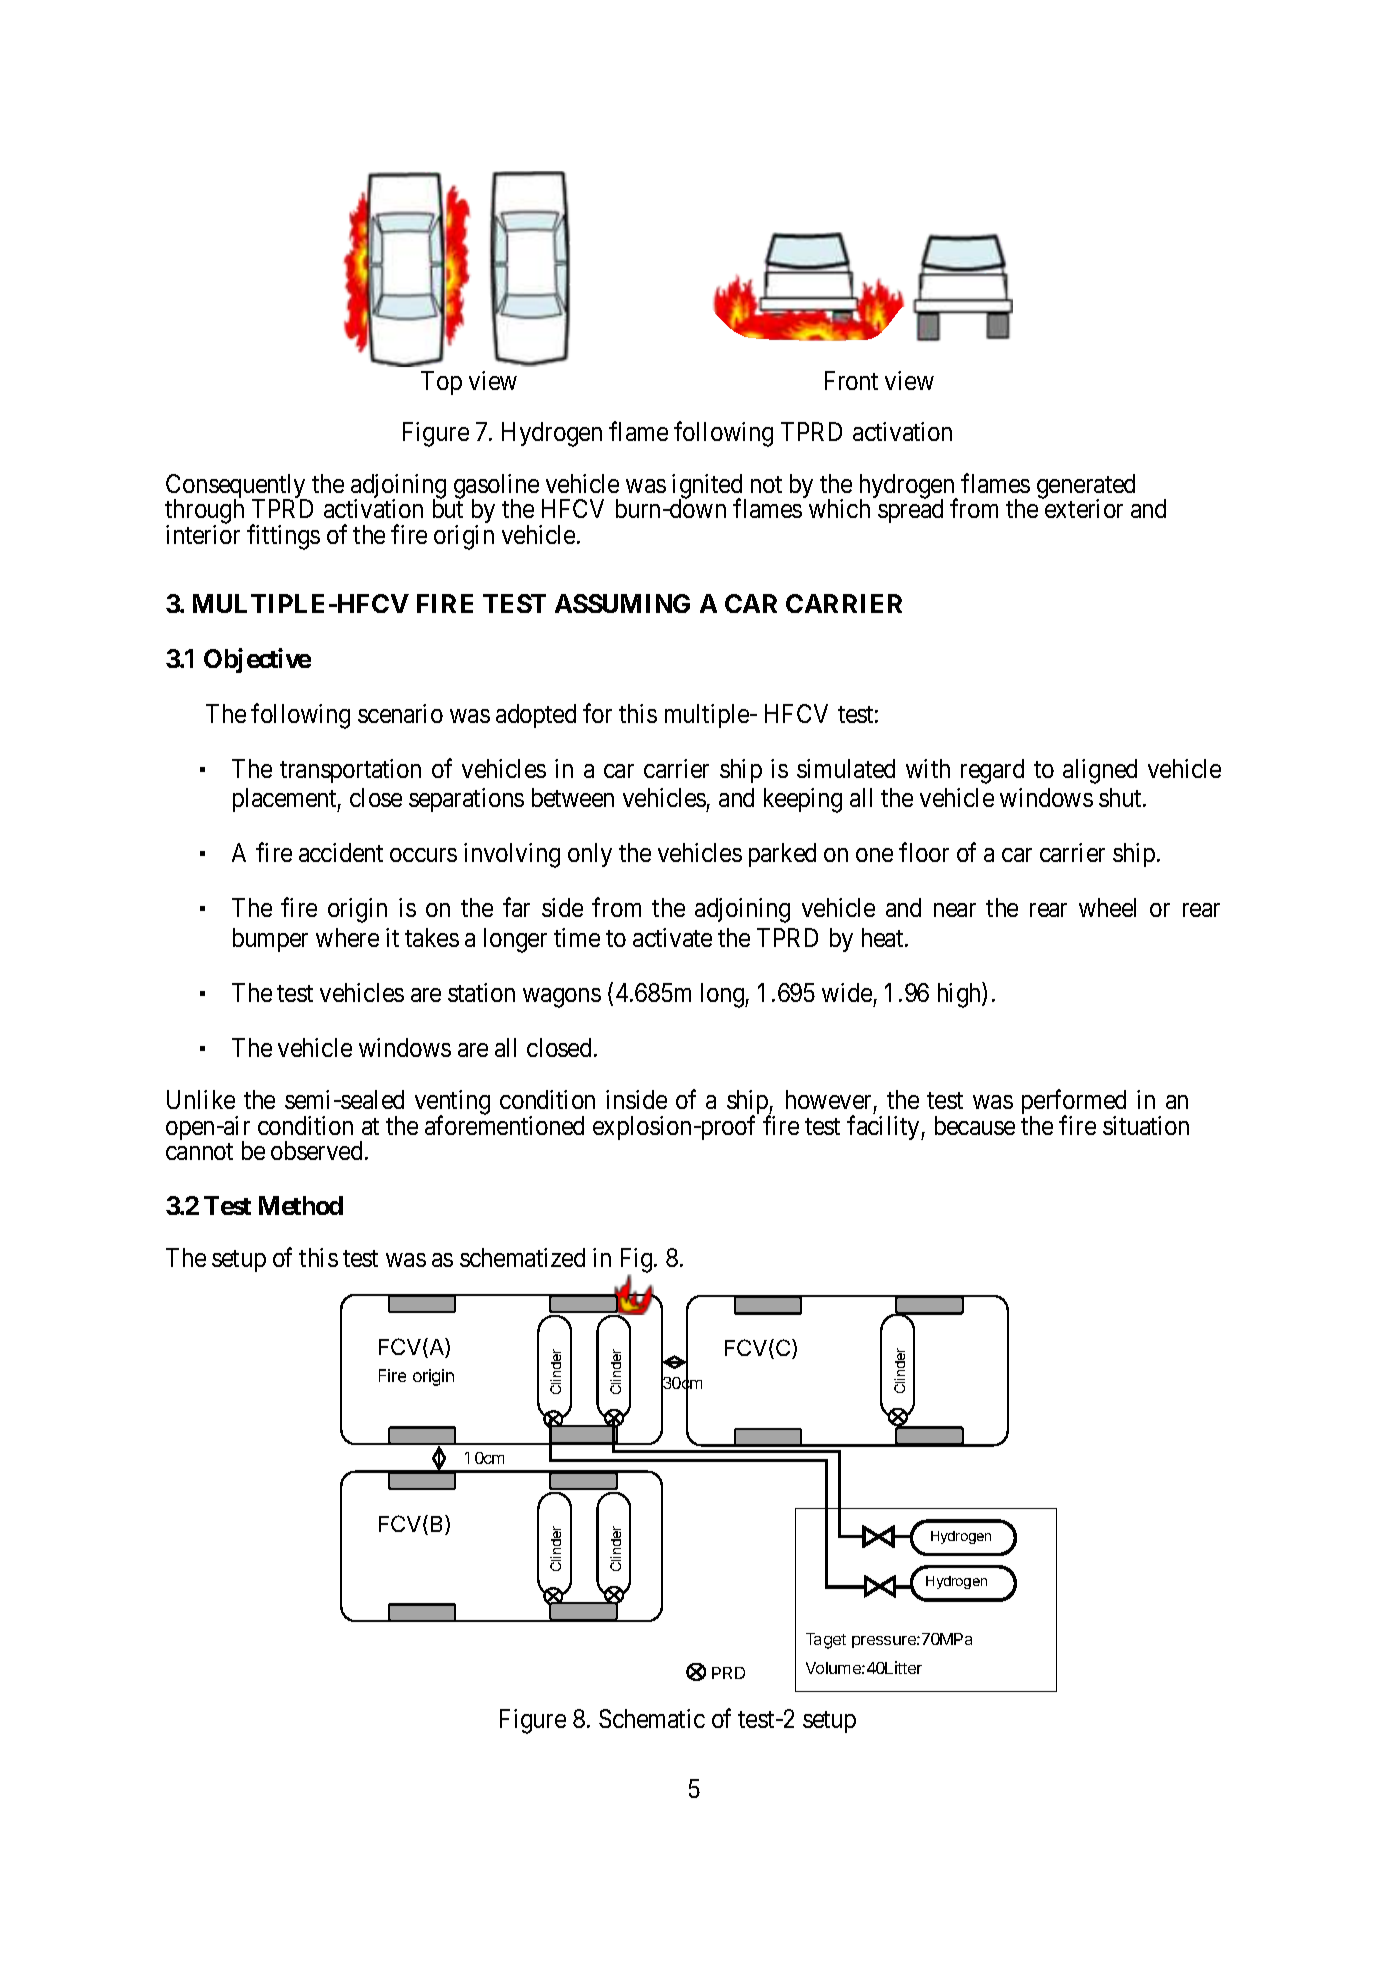 This document has width=1387, height=1962. I want to click on generated, so click(1086, 487).
